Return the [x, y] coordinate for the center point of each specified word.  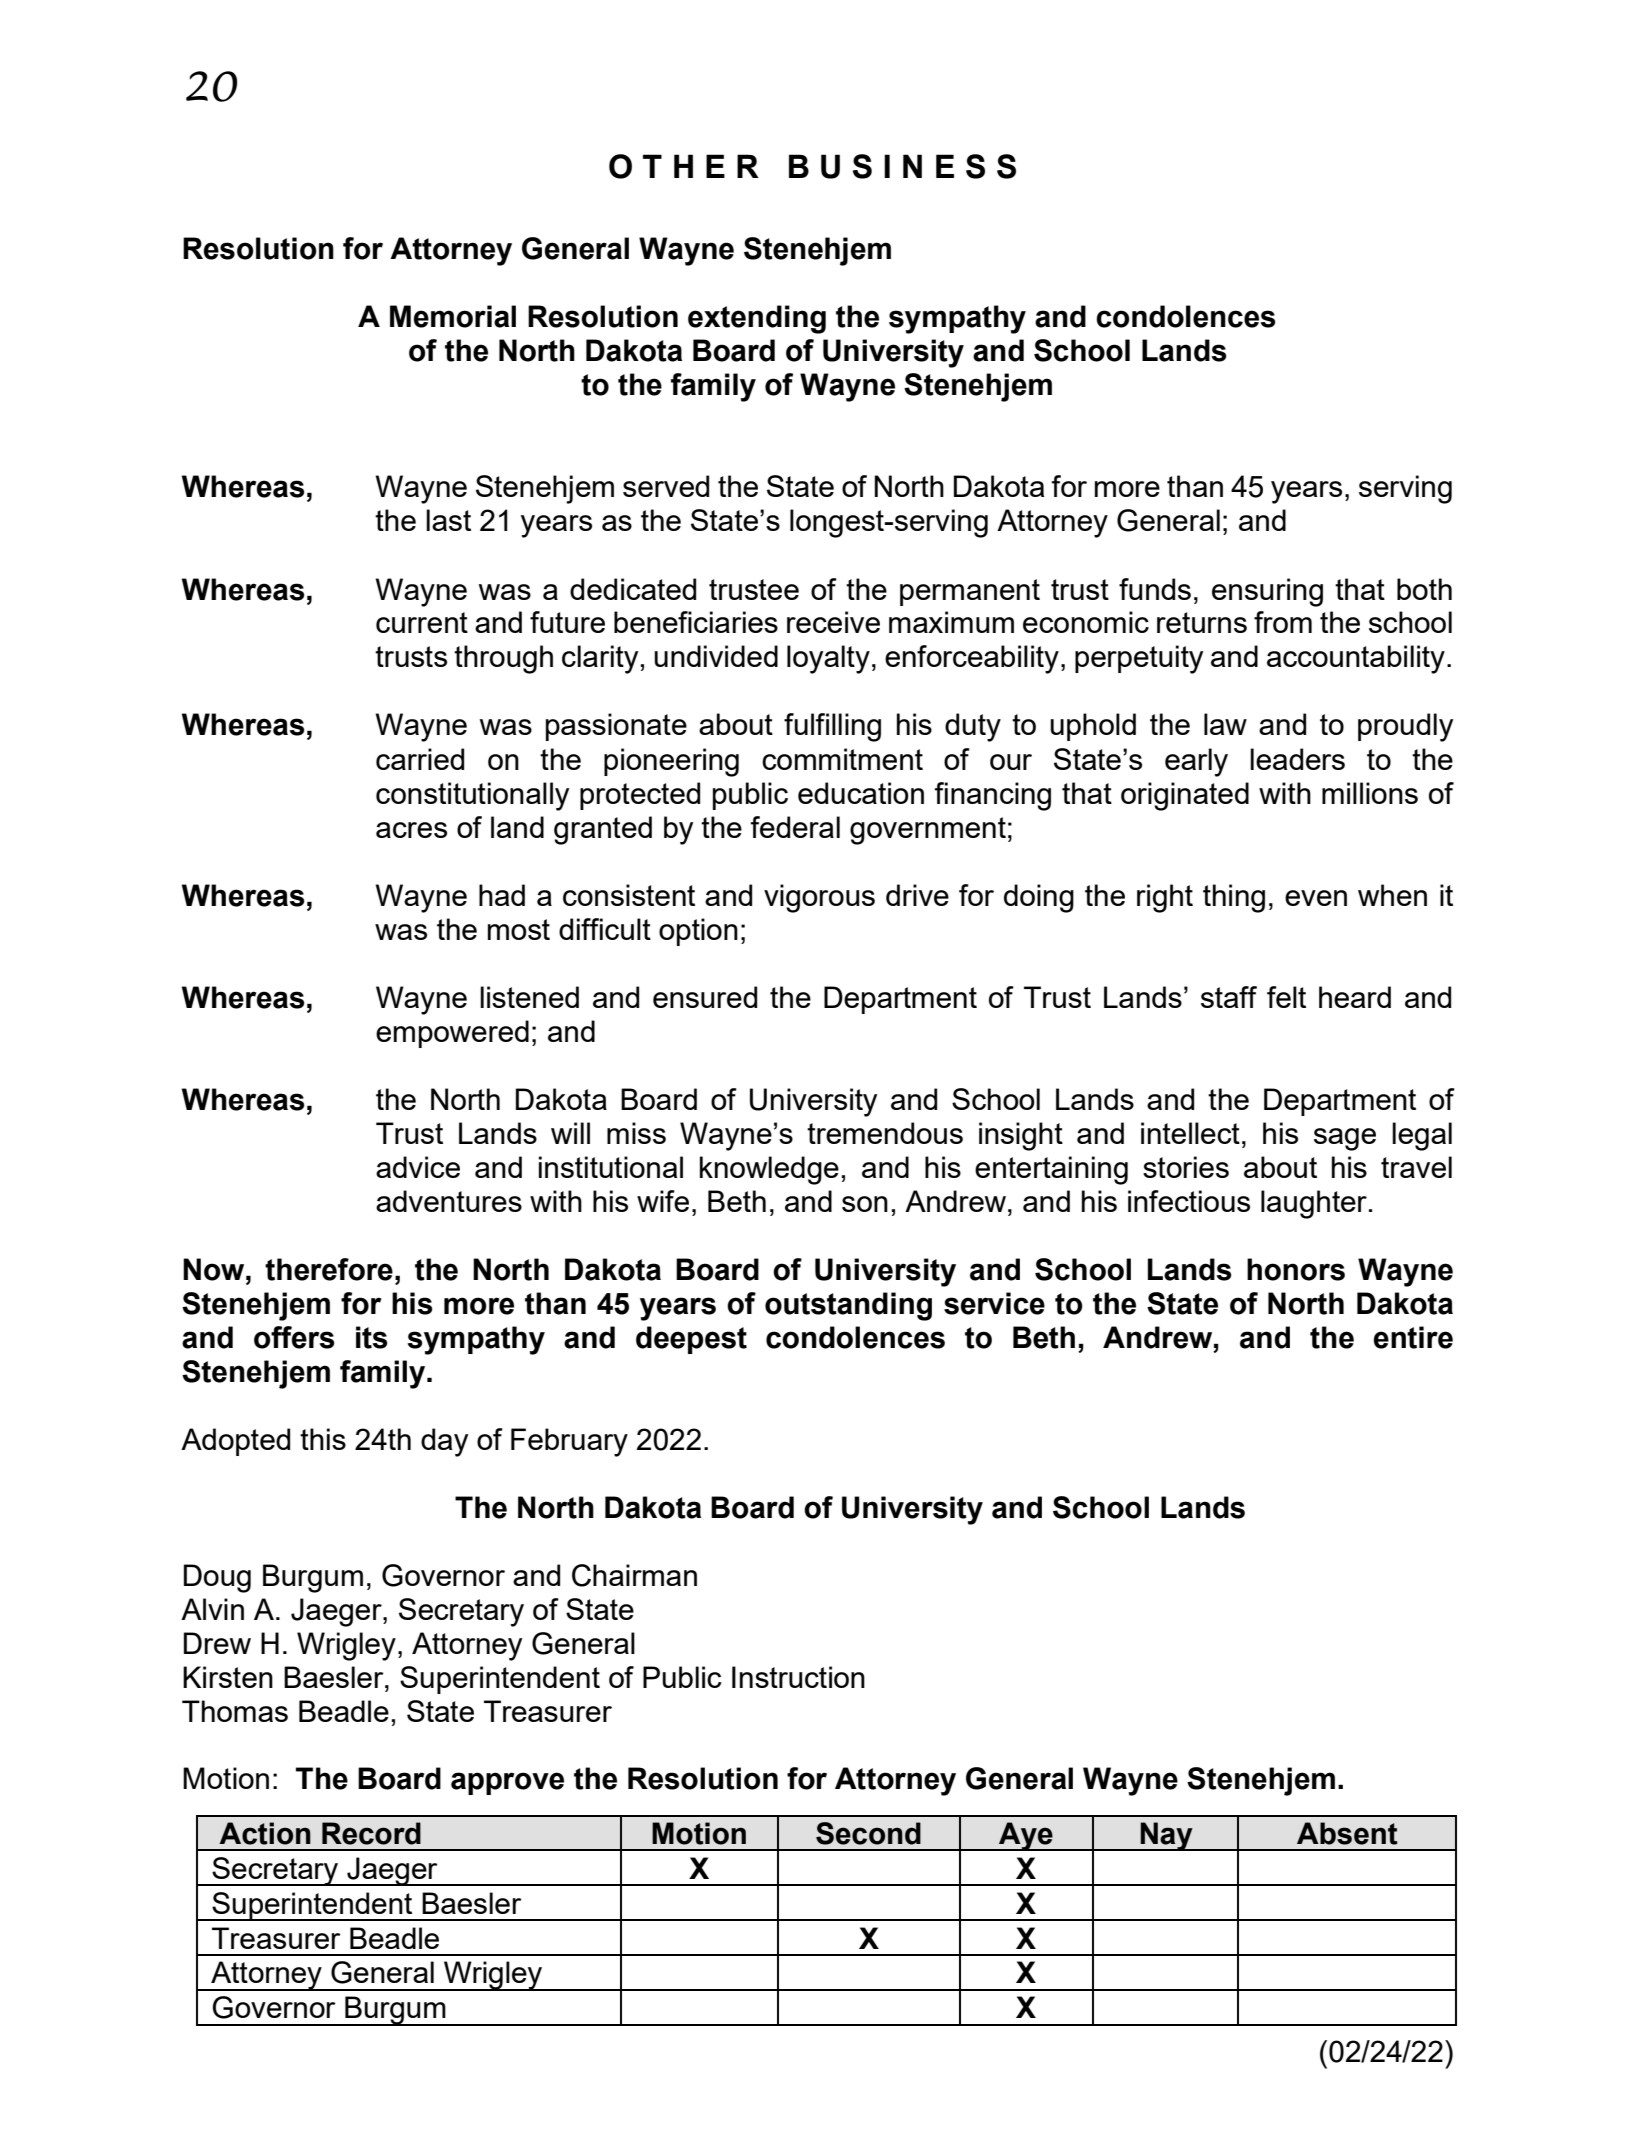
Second [868, 1833]
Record [371, 1833]
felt [1286, 997]
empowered [452, 1034]
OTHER [684, 166]
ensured [705, 997]
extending [757, 319]
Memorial [453, 316]
